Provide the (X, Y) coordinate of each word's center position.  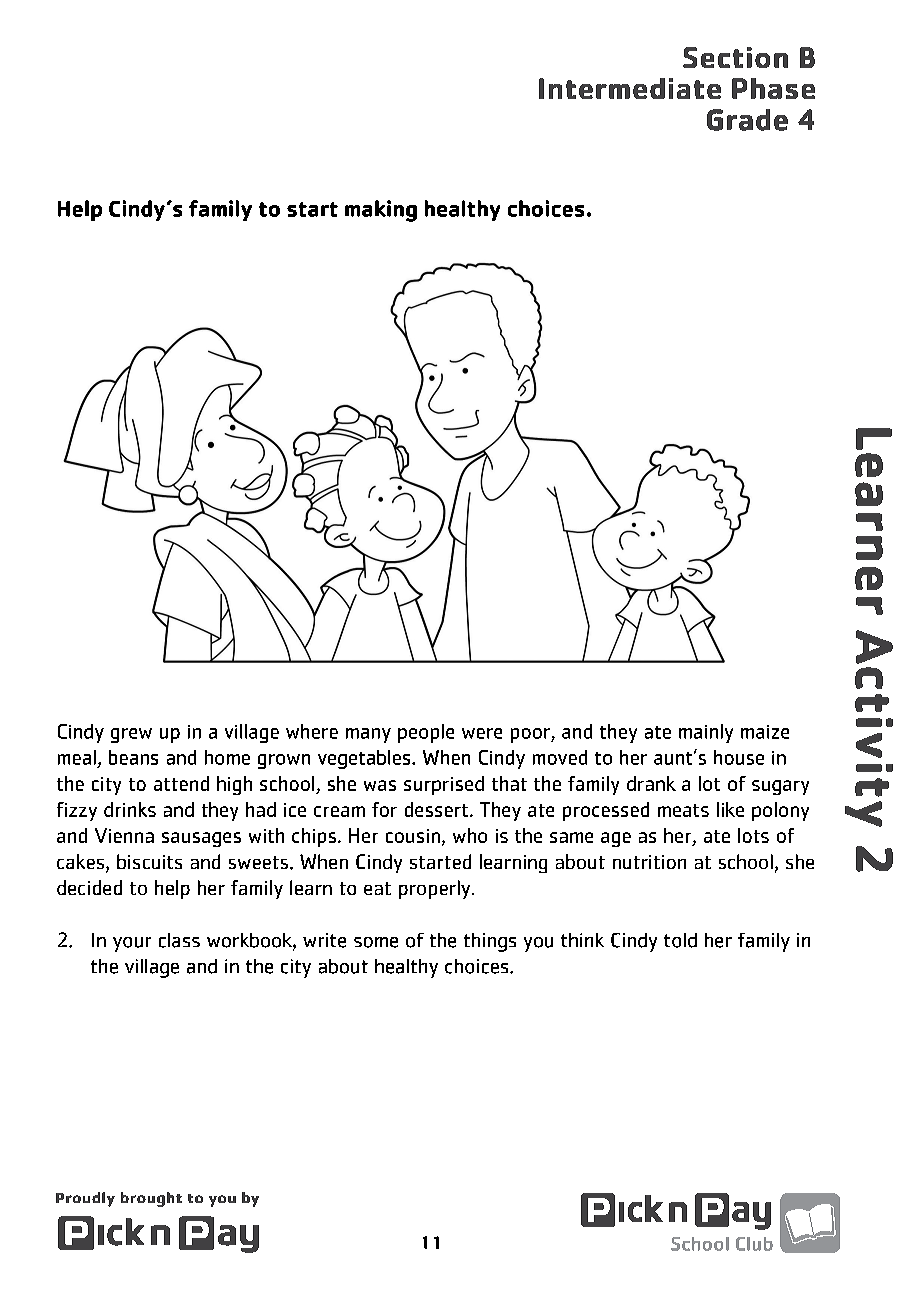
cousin (413, 836)
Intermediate (630, 88)
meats (683, 810)
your (132, 944)
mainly (706, 733)
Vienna (124, 835)
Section (735, 57)
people (426, 733)
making (381, 211)
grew (131, 735)
